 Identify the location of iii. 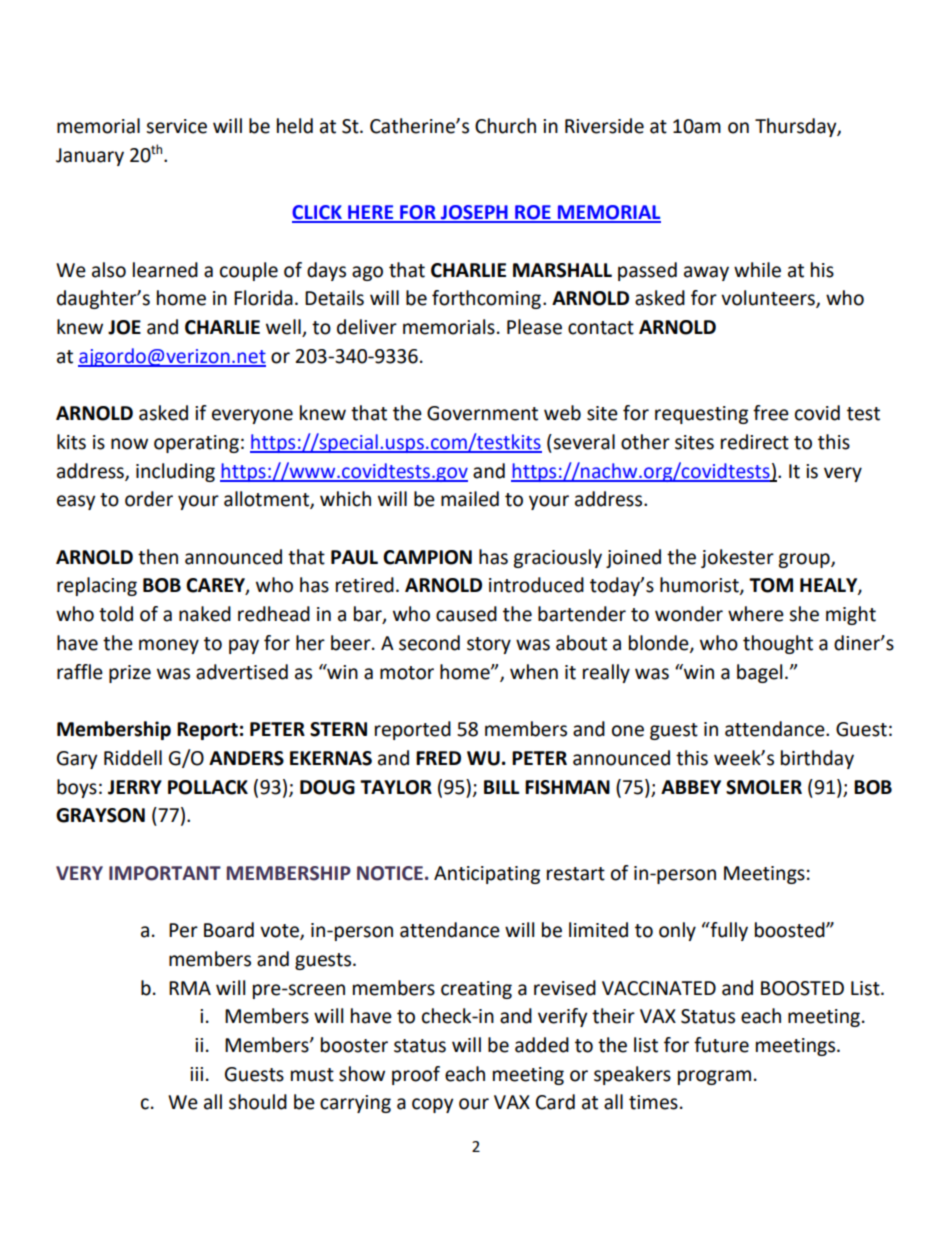
(196, 1074).
